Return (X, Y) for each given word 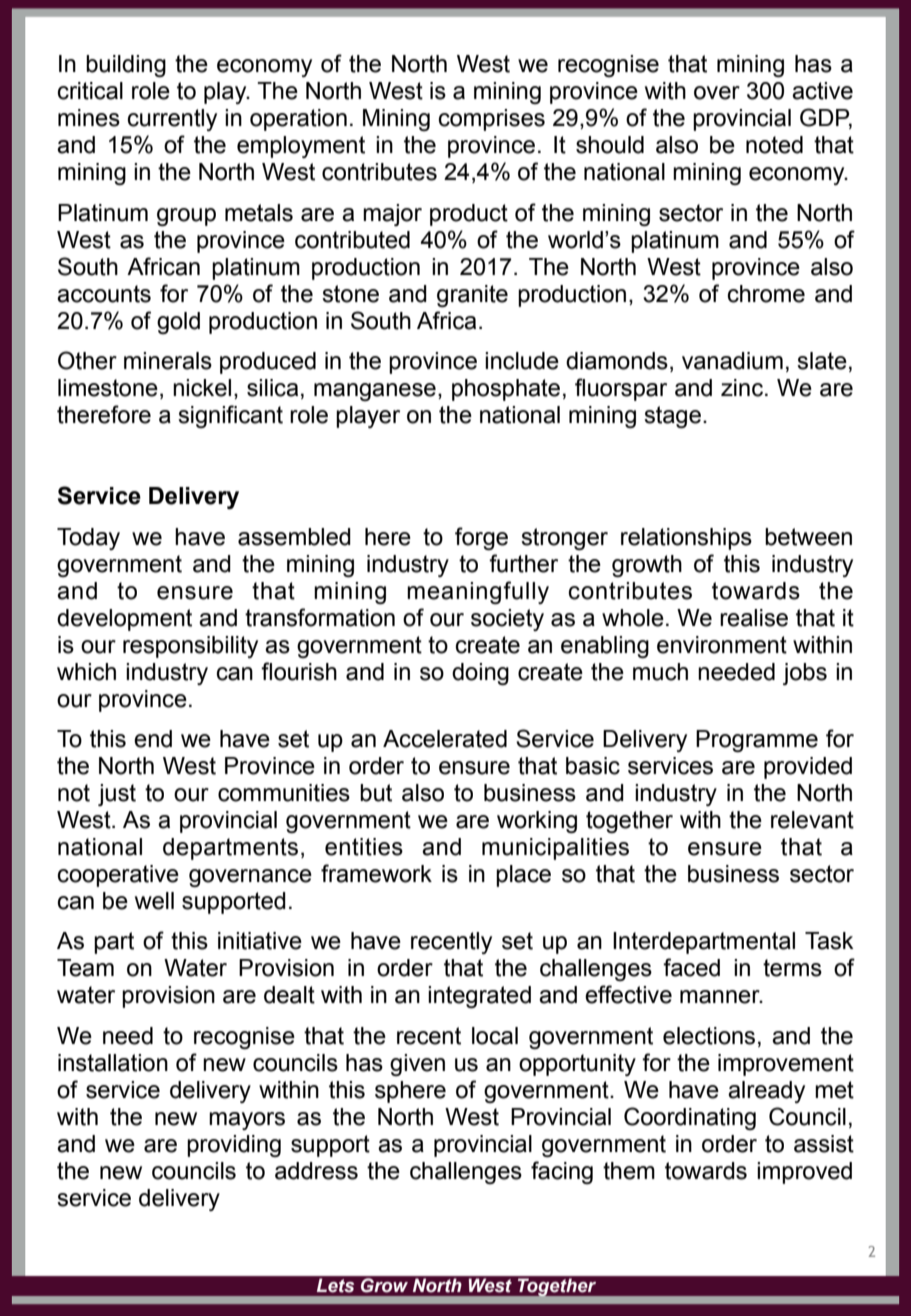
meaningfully (478, 592)
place (523, 876)
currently (172, 120)
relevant (812, 820)
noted (774, 145)
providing (234, 1146)
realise (754, 618)
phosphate (506, 390)
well (154, 901)
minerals (168, 361)
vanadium (732, 361)
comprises (492, 120)
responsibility (190, 647)
